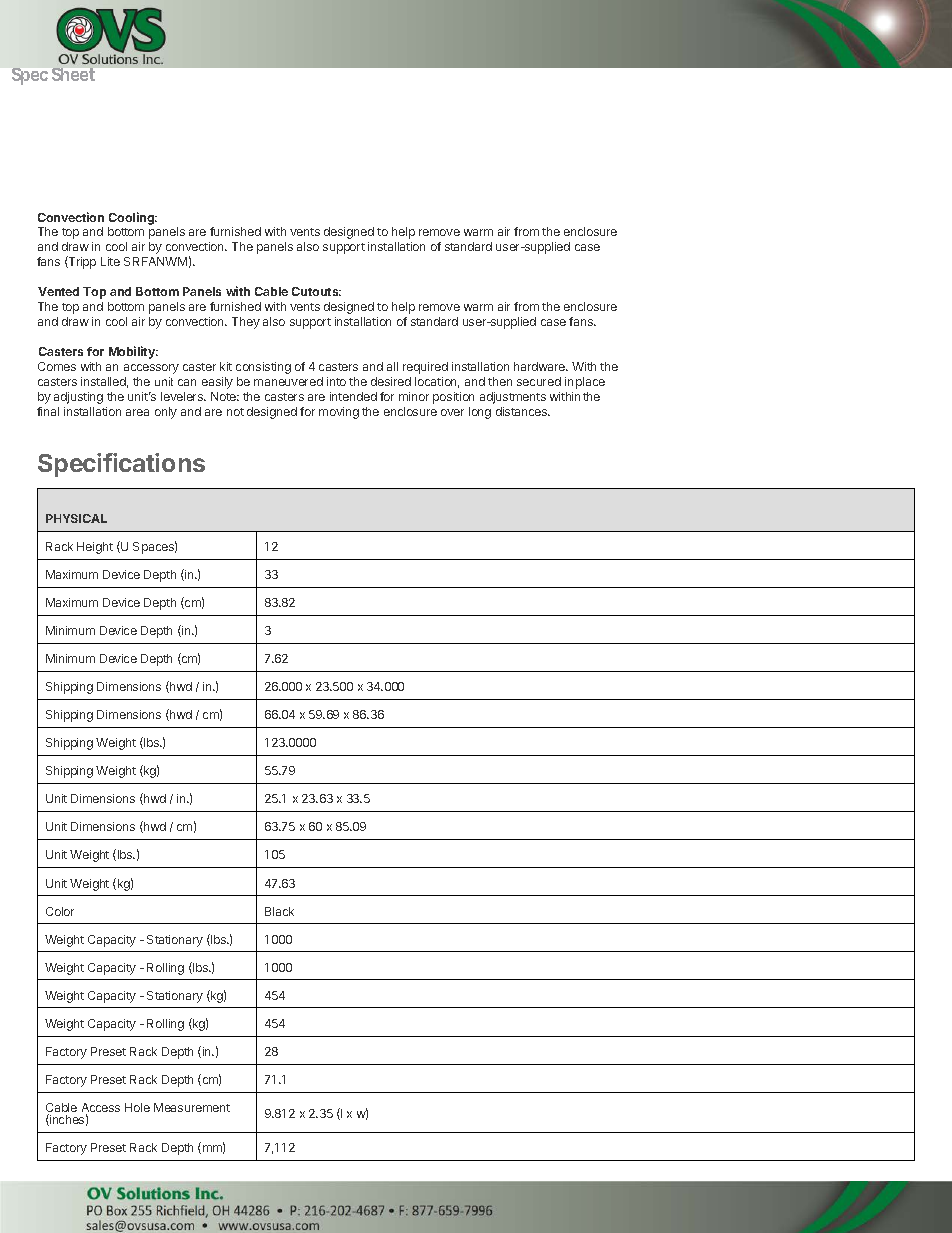  I want to click on Measurement, so click(192, 1107).
